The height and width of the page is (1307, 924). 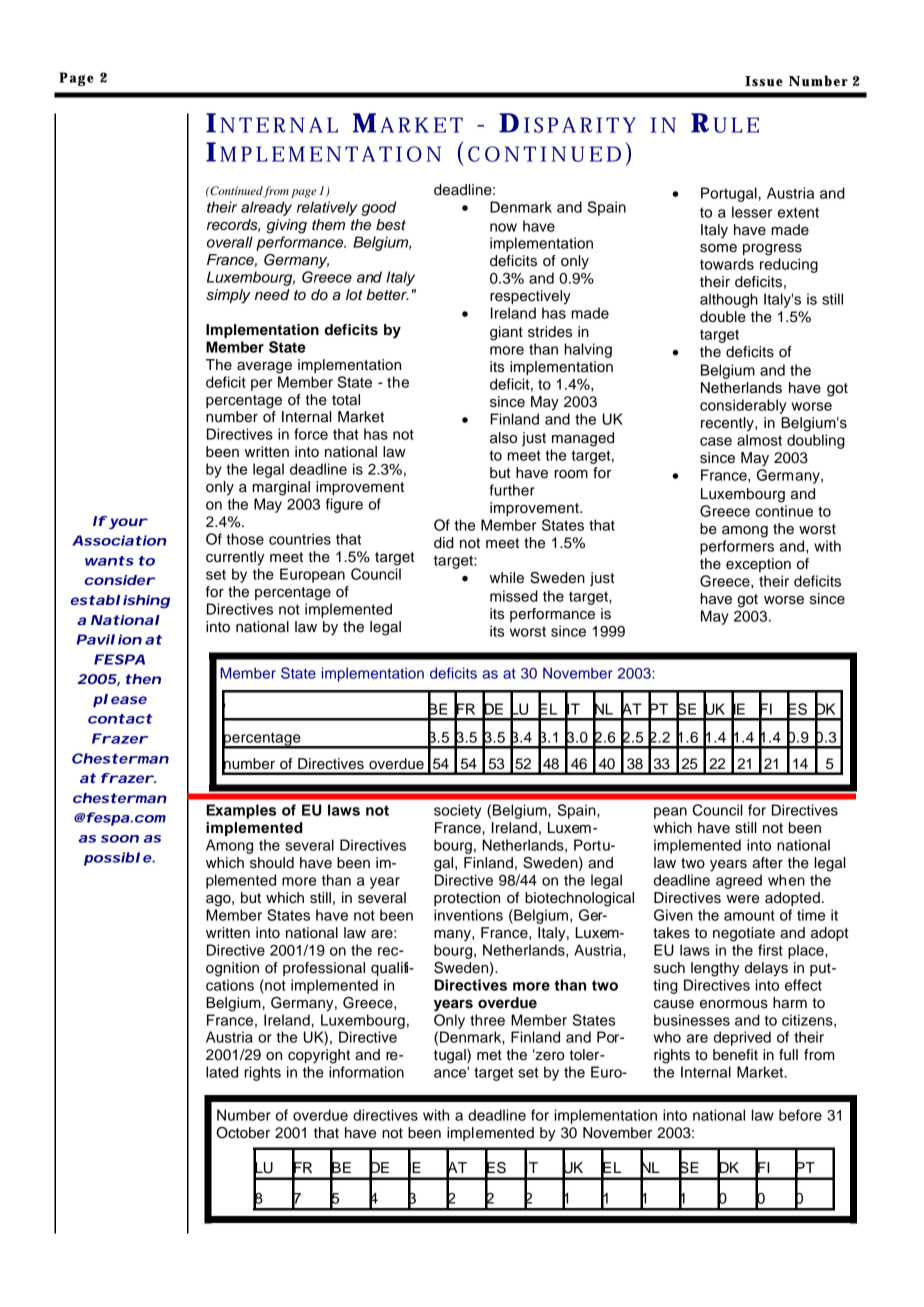 What do you see at coordinates (366, 1072) in the page?
I see `information` at bounding box center [366, 1072].
